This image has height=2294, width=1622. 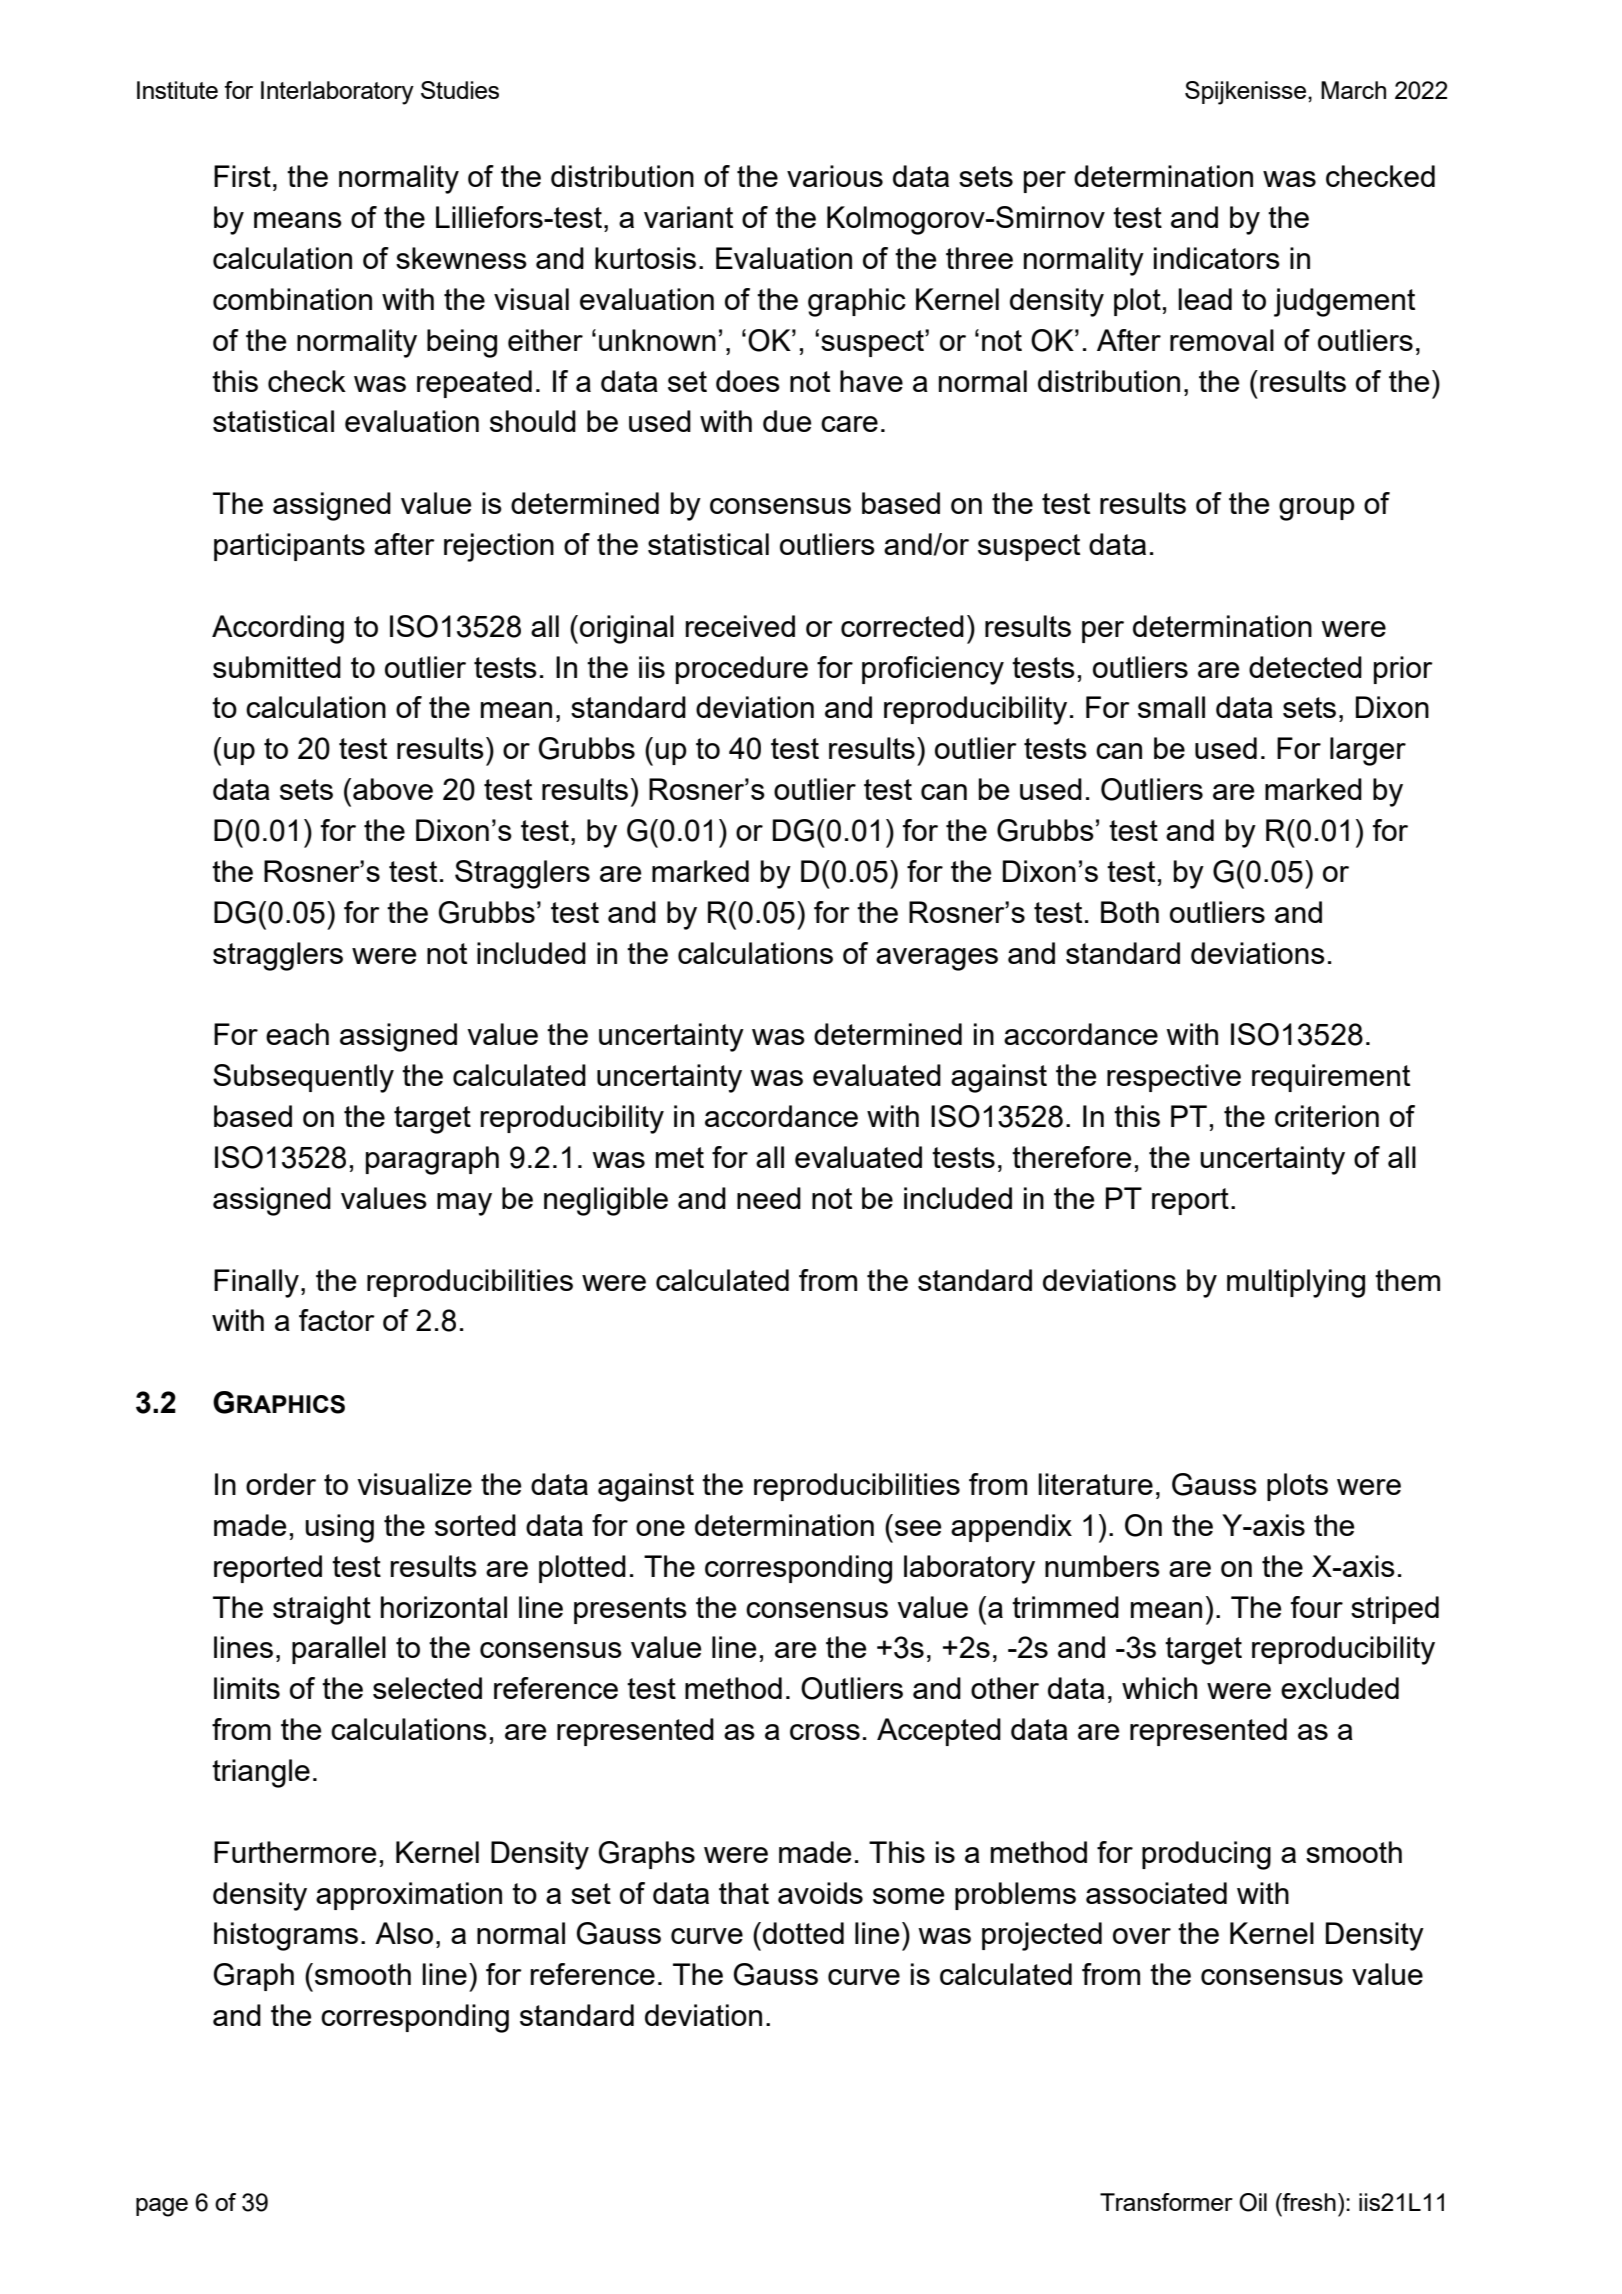 What do you see at coordinates (1327, 1116) in the image?
I see `criterion` at bounding box center [1327, 1116].
